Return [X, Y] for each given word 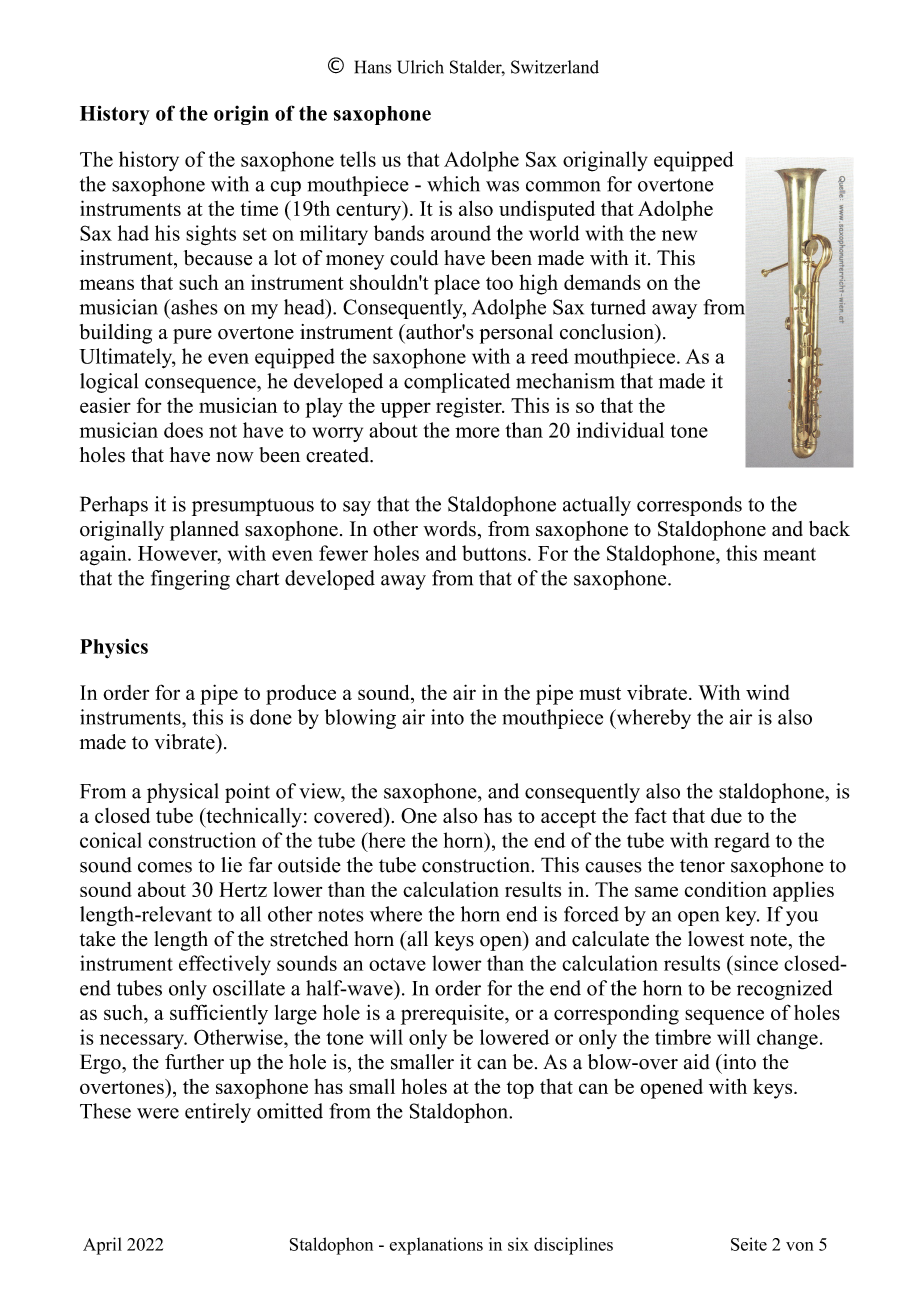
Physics [114, 649]
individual [620, 430]
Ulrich [420, 67]
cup [285, 188]
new [679, 235]
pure [192, 336]
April [102, 1246]
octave [397, 964]
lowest [716, 939]
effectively [225, 965]
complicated [457, 383]
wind [768, 692]
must [600, 693]
